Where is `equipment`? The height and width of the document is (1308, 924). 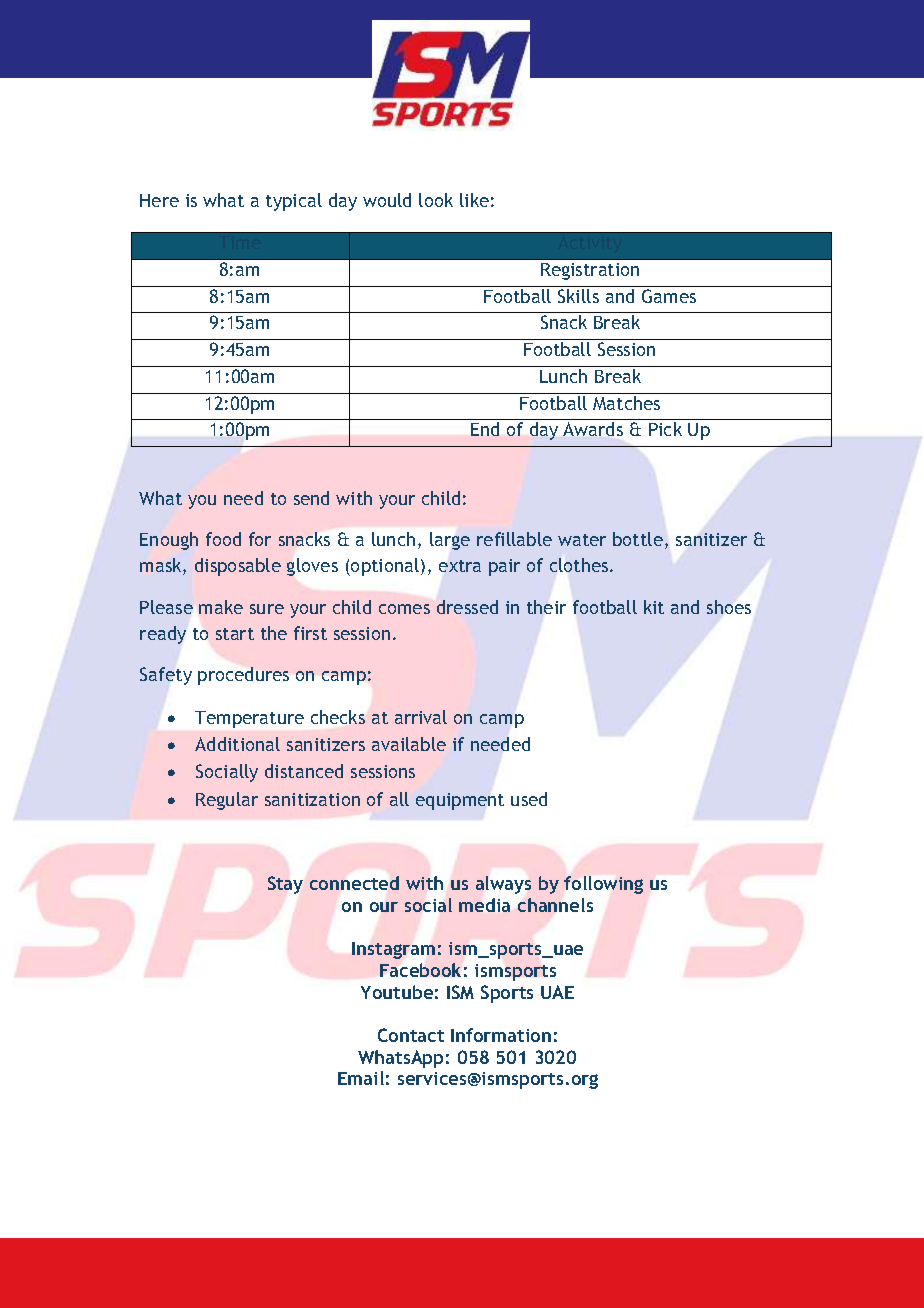 equipment is located at coordinates (460, 801).
